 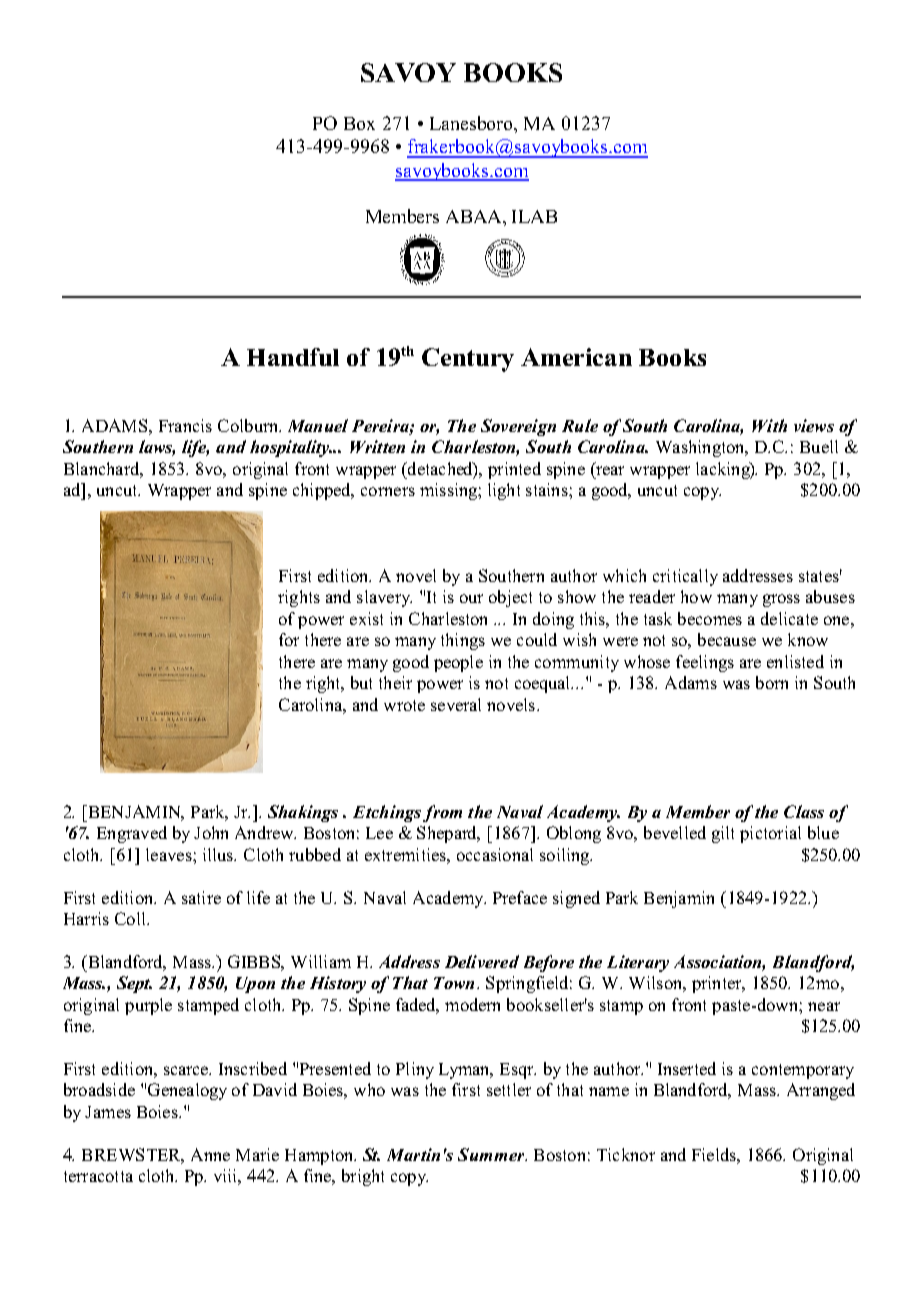 What do you see at coordinates (359, 123) in the page?
I see `Box` at bounding box center [359, 123].
